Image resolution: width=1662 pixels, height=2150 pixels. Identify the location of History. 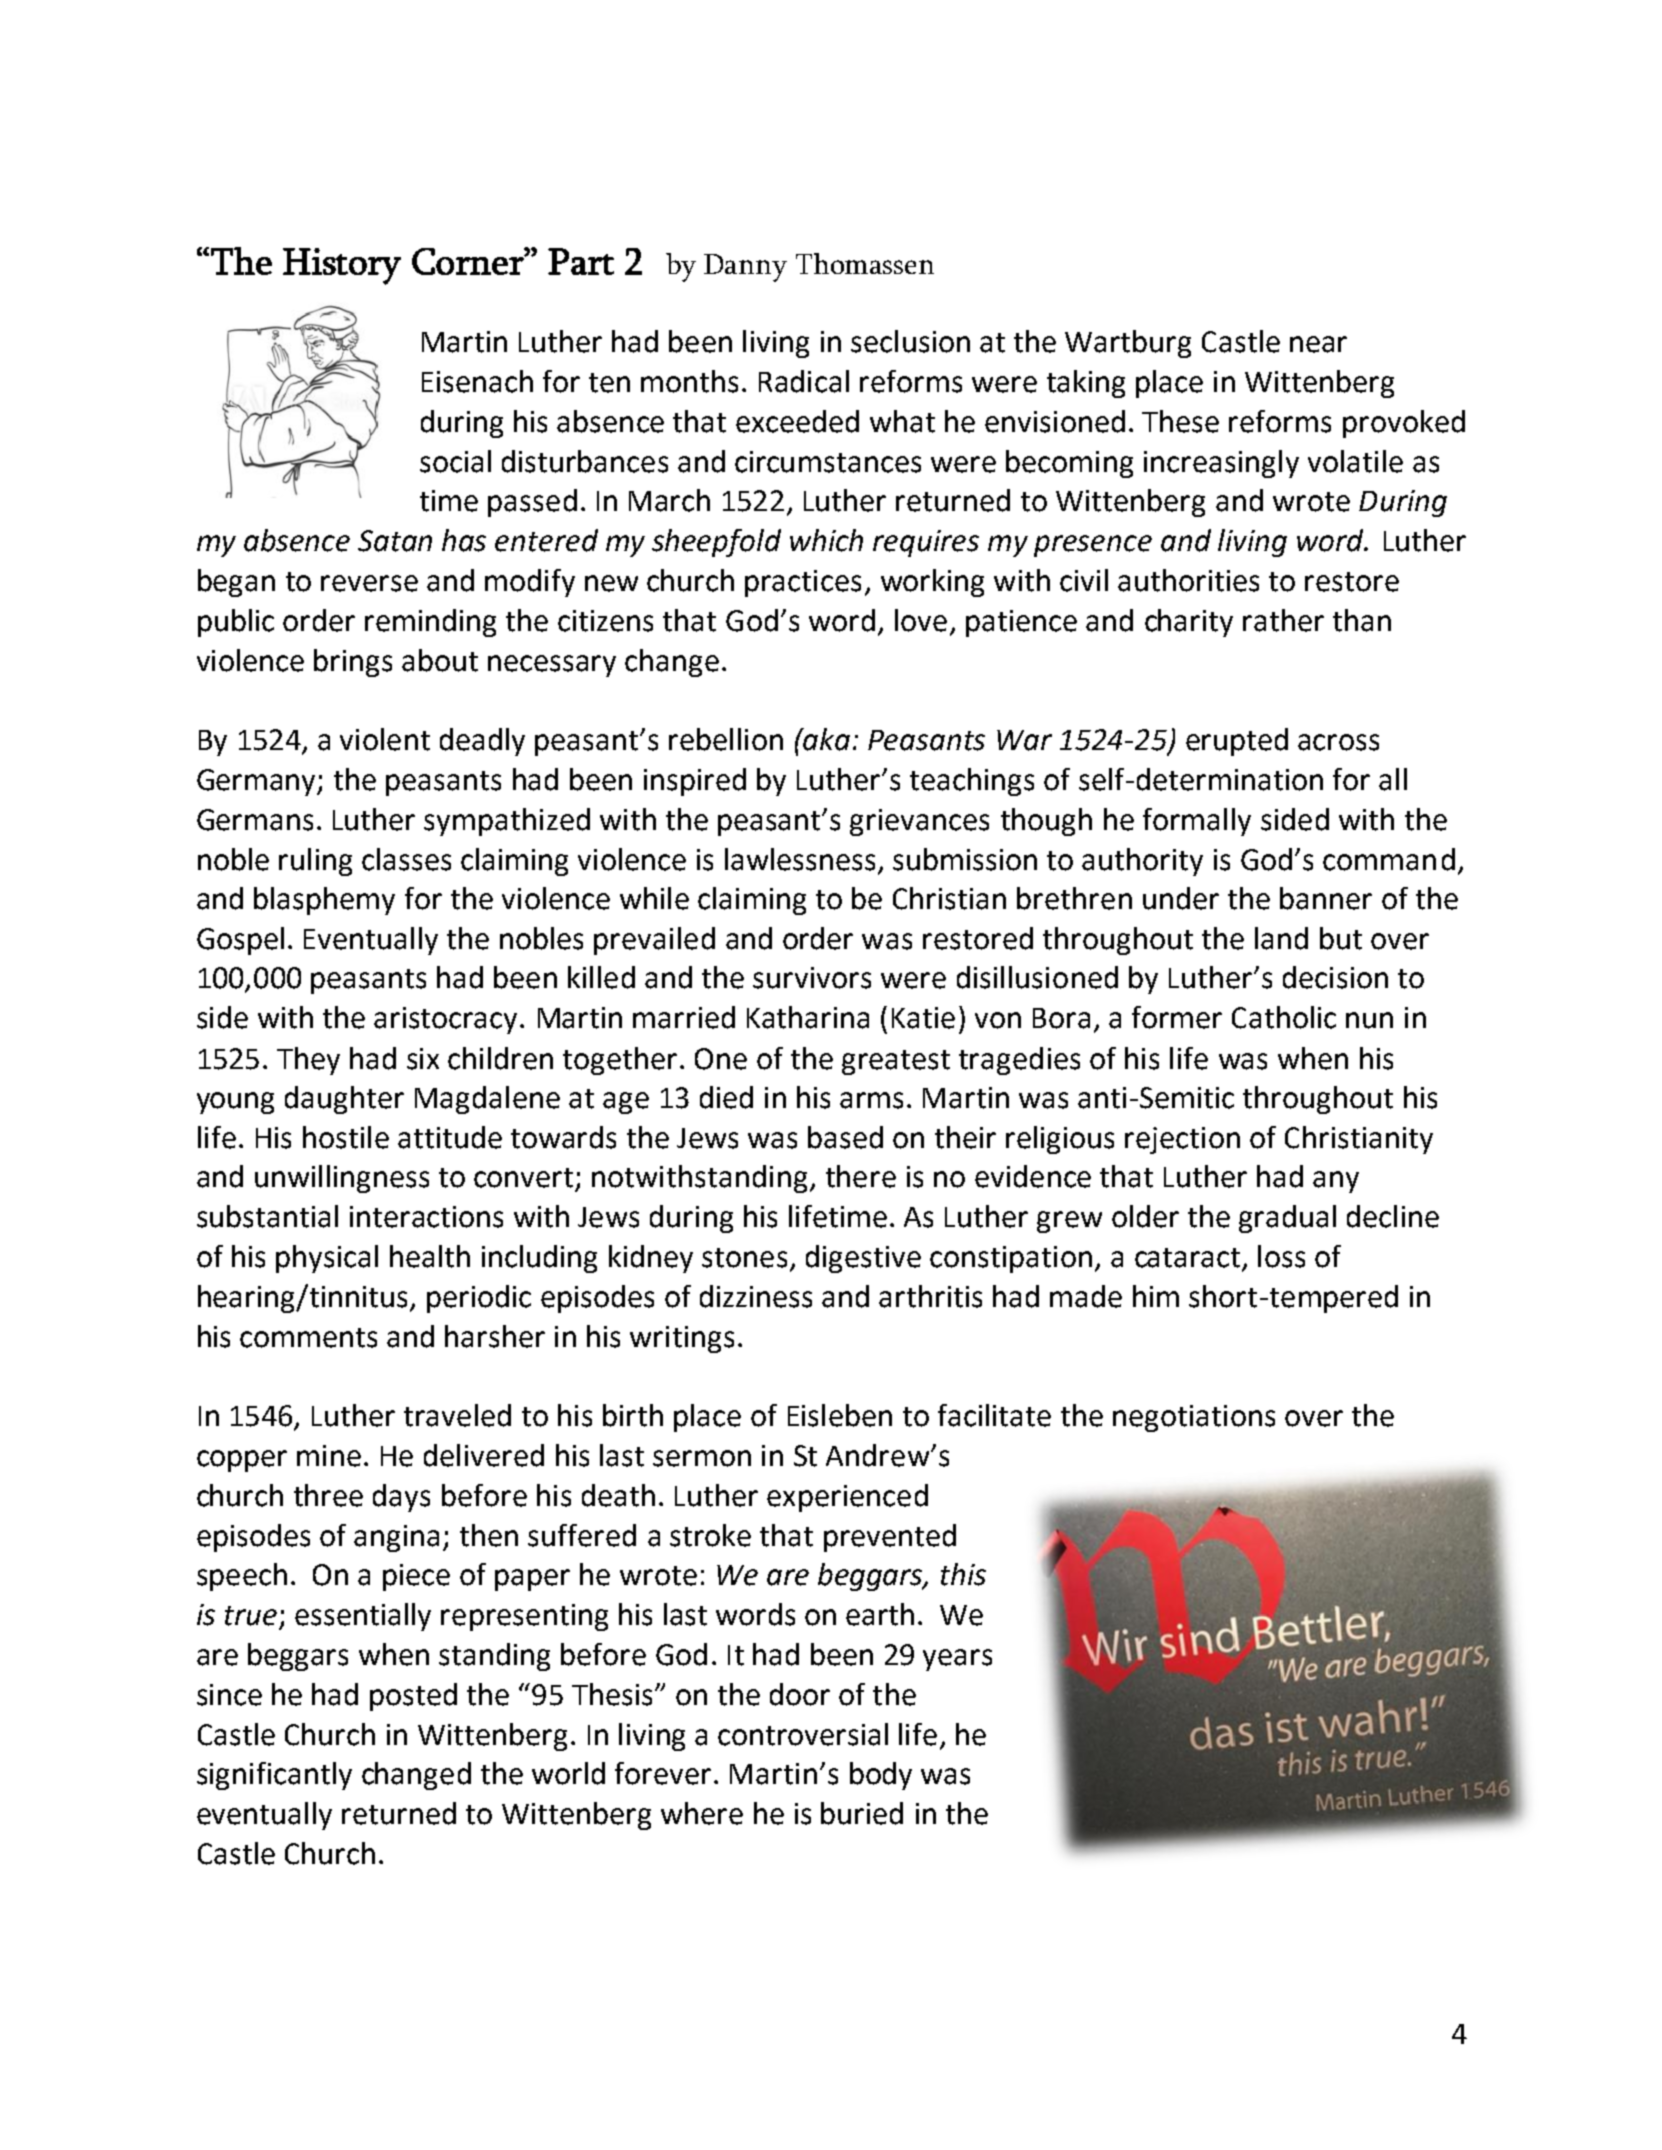
(342, 266).
